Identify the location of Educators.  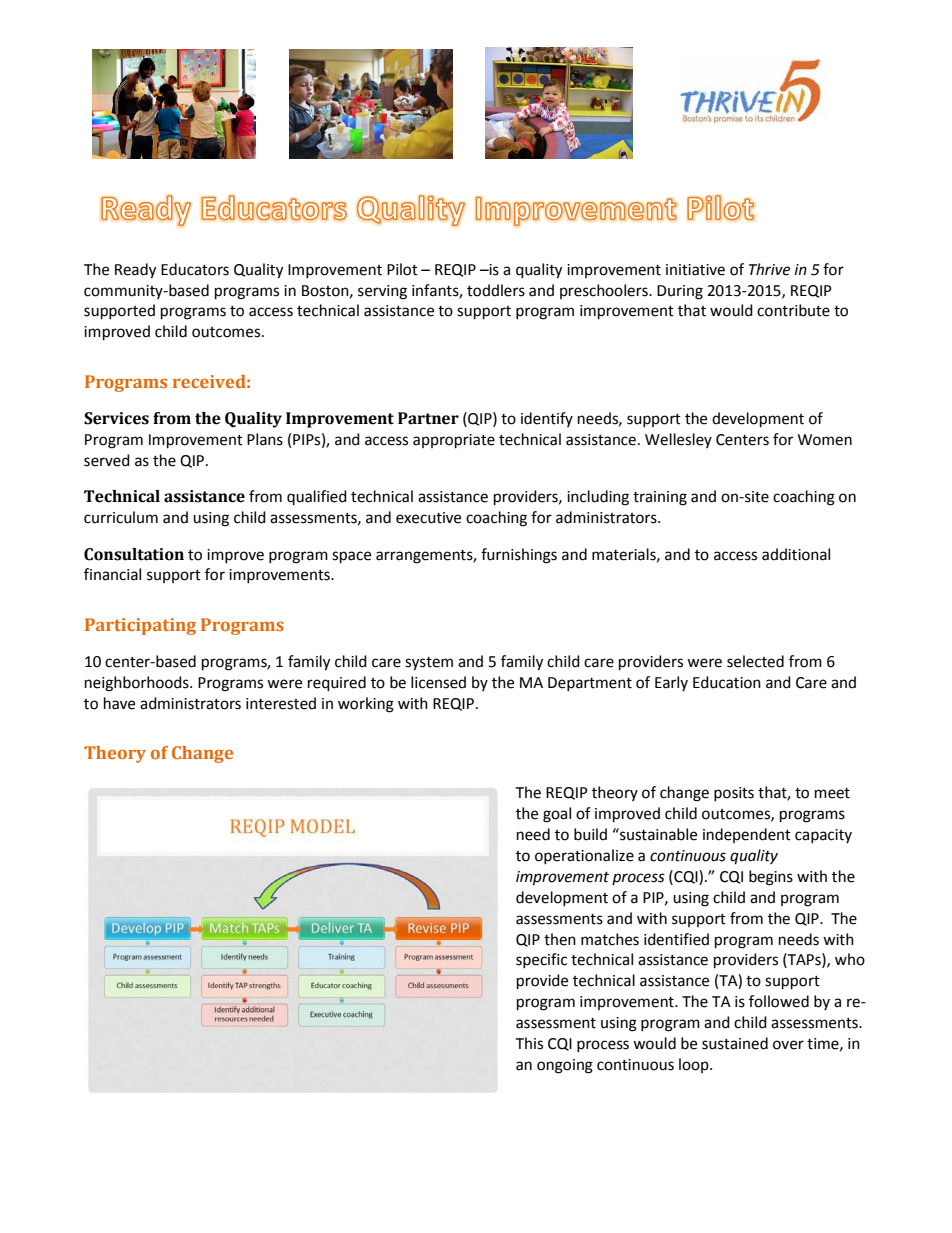
(195, 269).
